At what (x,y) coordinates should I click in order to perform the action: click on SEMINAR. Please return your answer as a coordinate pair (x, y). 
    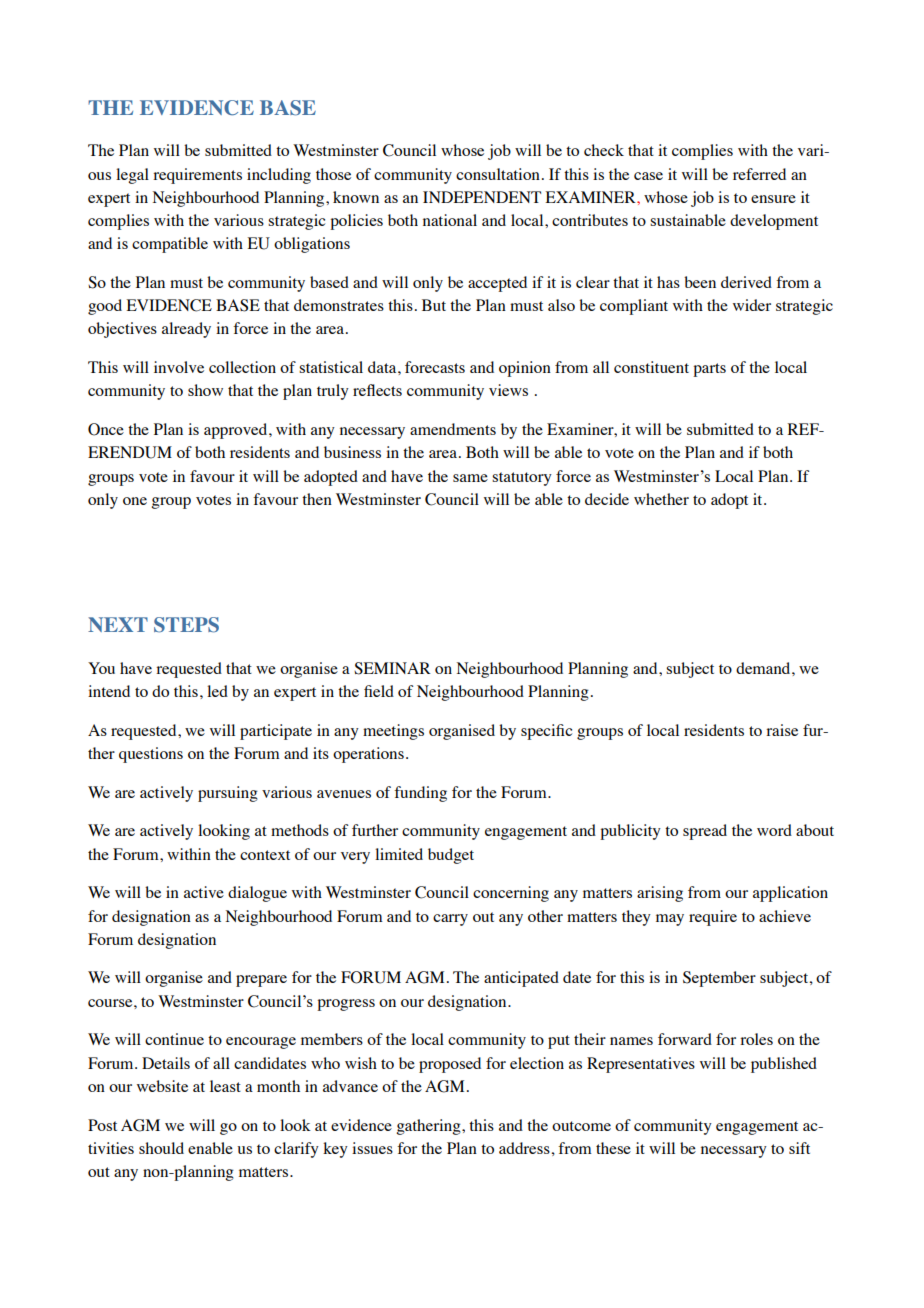
    Looking at the image, I should click on (392, 668).
